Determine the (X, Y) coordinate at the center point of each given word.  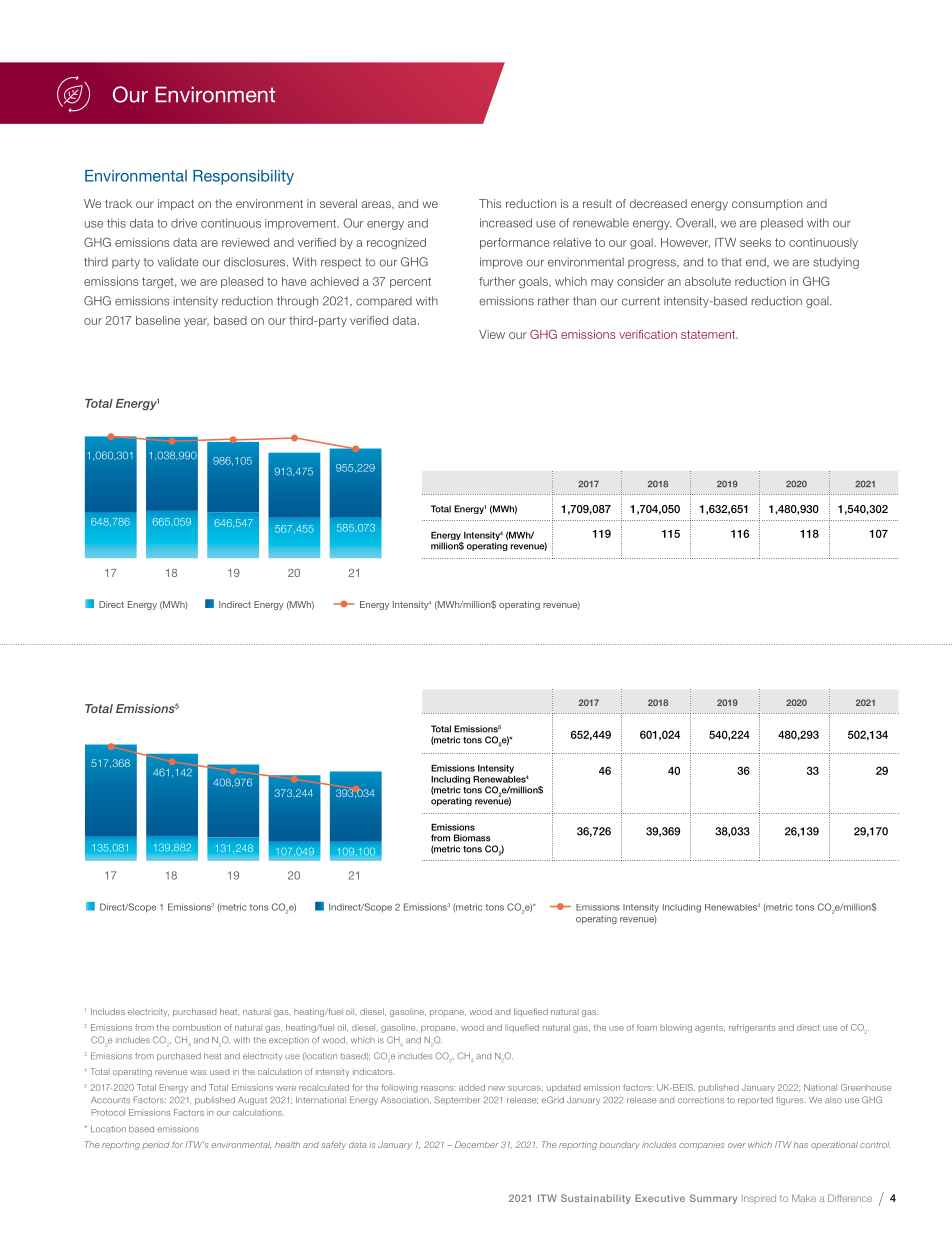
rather (553, 301)
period (155, 1145)
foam (647, 1027)
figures (791, 1101)
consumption (767, 204)
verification (648, 334)
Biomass (472, 838)
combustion (196, 1027)
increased (506, 223)
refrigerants (752, 1028)
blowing (676, 1028)
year (196, 322)
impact (176, 205)
